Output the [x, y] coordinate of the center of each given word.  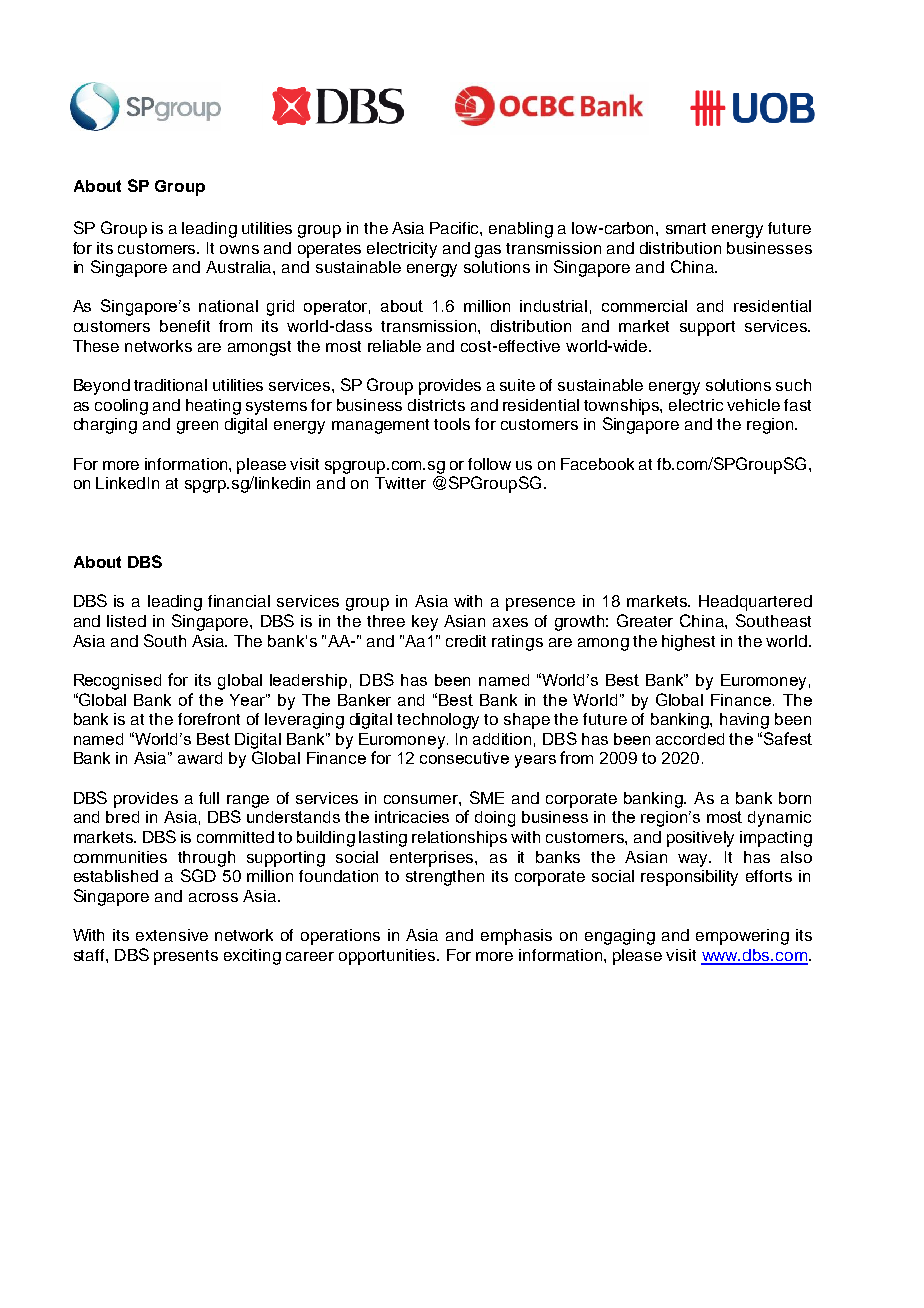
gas [488, 251]
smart [686, 228]
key [425, 623]
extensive [172, 935]
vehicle [753, 405]
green [197, 427]
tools [452, 424]
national [228, 306]
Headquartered [755, 603]
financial [239, 601]
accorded [690, 739]
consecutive [464, 758]
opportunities [388, 957]
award [200, 758]
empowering [742, 937]
